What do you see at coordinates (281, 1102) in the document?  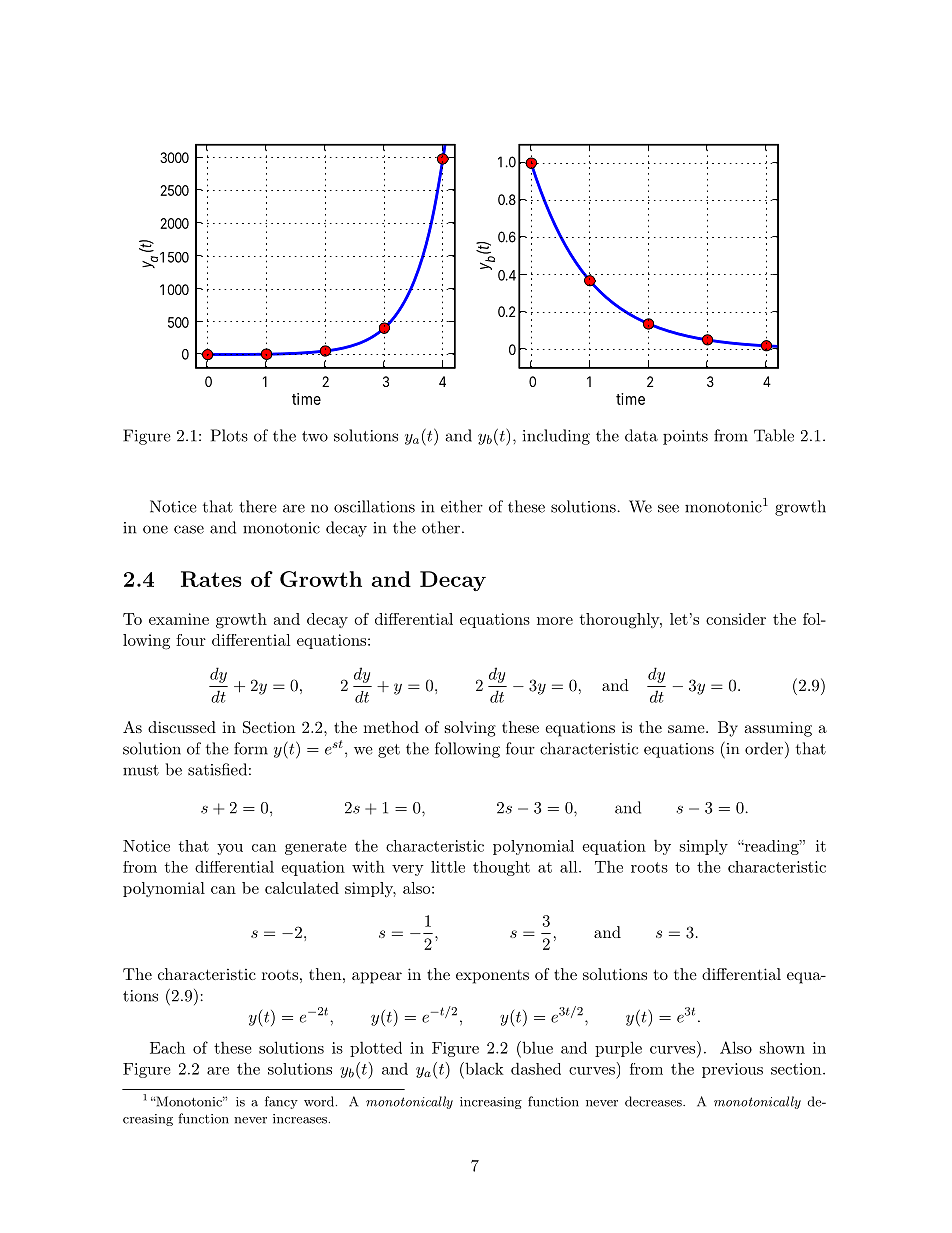 I see `fancy` at bounding box center [281, 1102].
